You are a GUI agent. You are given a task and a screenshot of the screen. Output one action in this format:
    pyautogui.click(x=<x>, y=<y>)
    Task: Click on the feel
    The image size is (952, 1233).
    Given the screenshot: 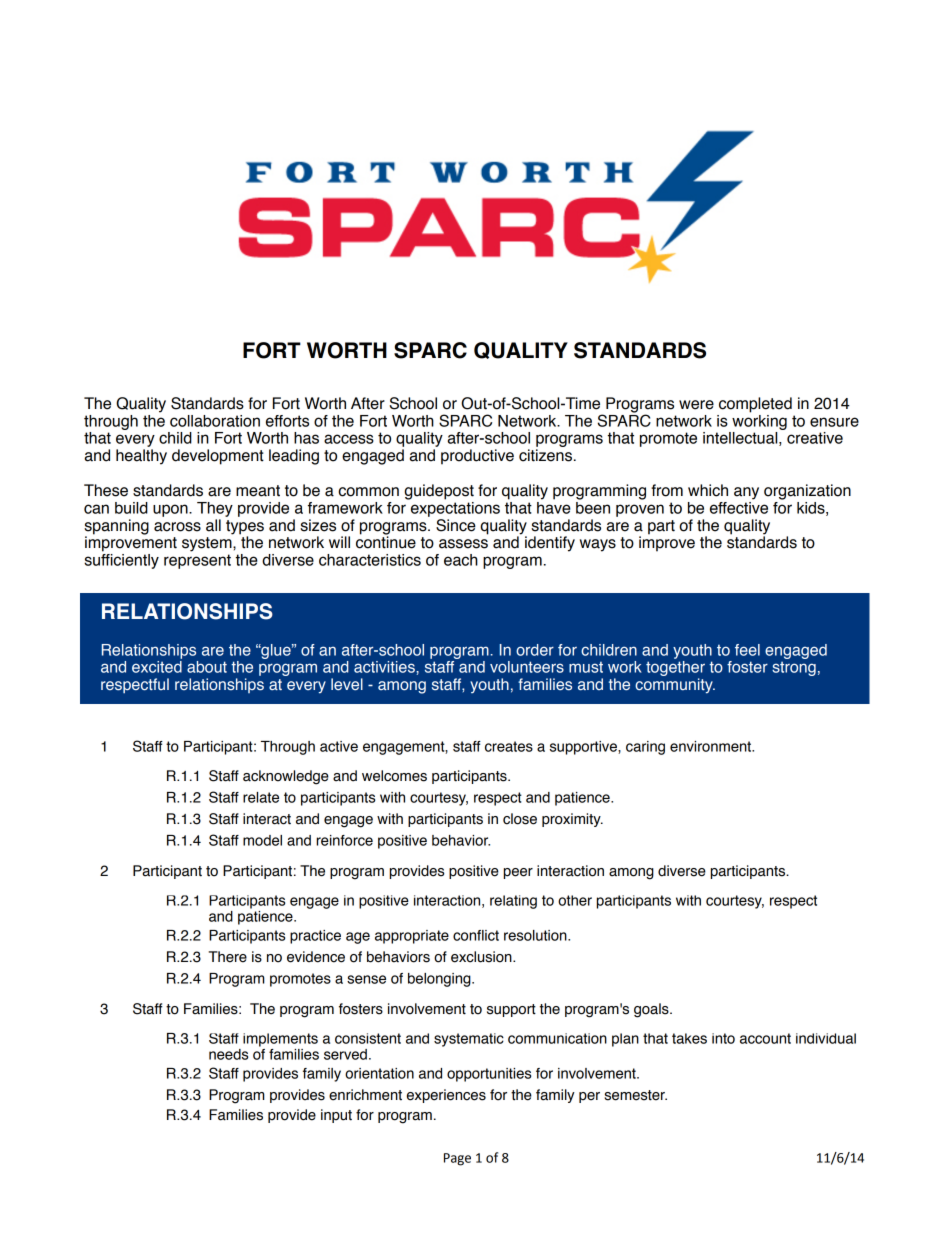 What is the action you would take?
    pyautogui.click(x=747, y=650)
